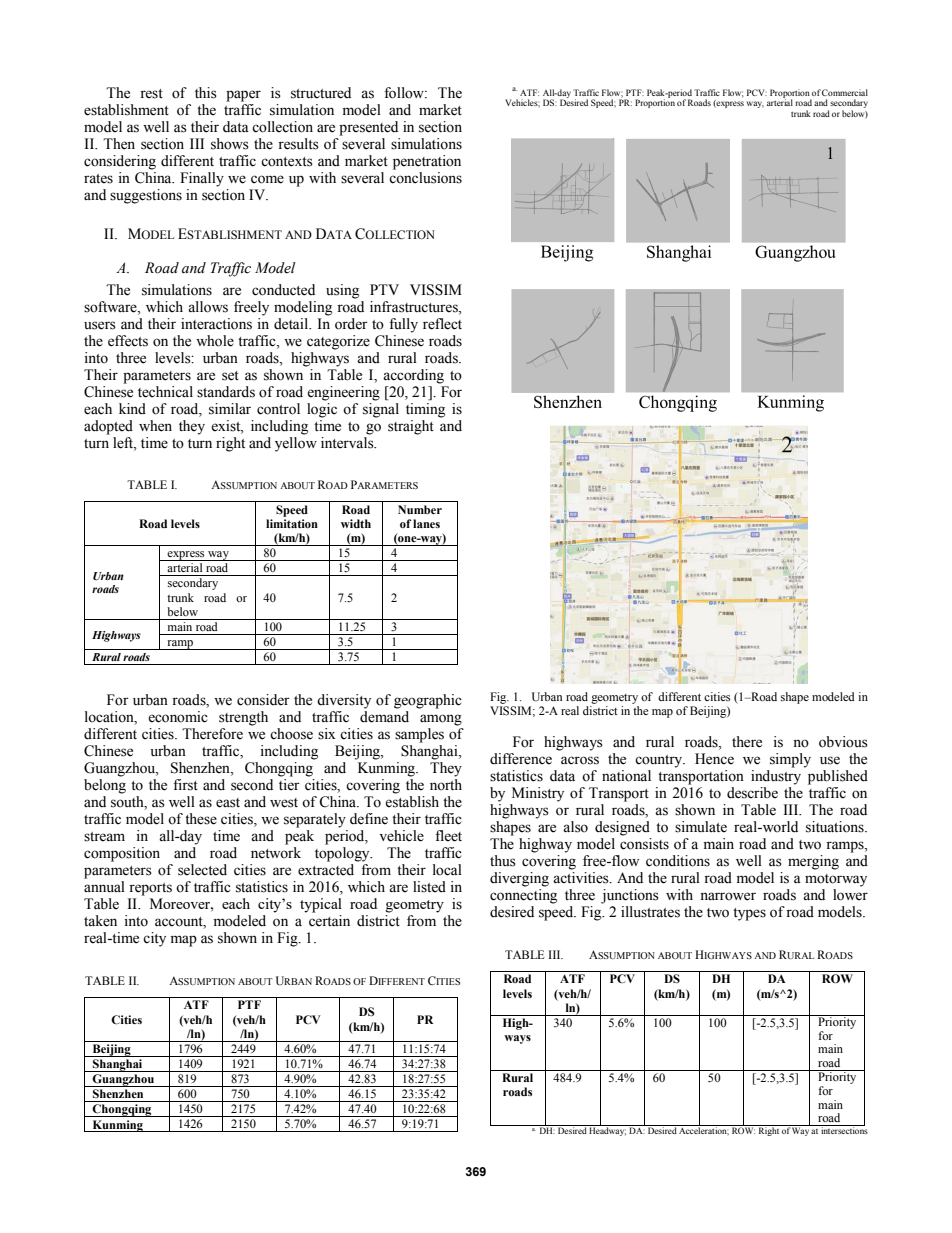 The width and height of the screenshot is (952, 1233). I want to click on lanes, so click(426, 523).
